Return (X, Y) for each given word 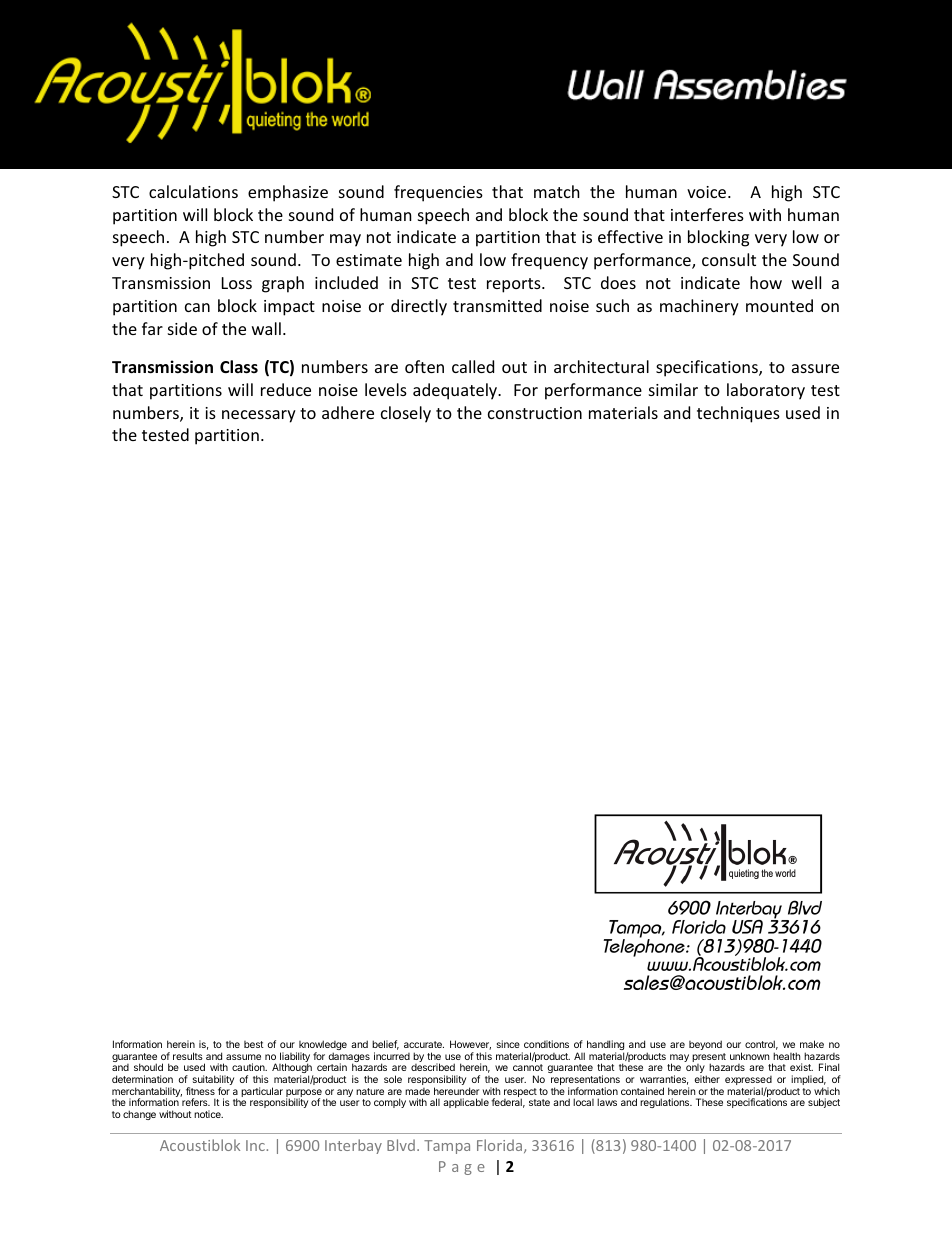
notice (208, 1114)
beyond (705, 1045)
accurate (424, 1044)
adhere (348, 412)
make (812, 1044)
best (254, 1044)
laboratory (766, 391)
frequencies (438, 193)
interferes (707, 214)
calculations (193, 191)
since (508, 1044)
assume (243, 1057)
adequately (456, 391)
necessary (259, 416)
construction (535, 413)
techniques (738, 414)
